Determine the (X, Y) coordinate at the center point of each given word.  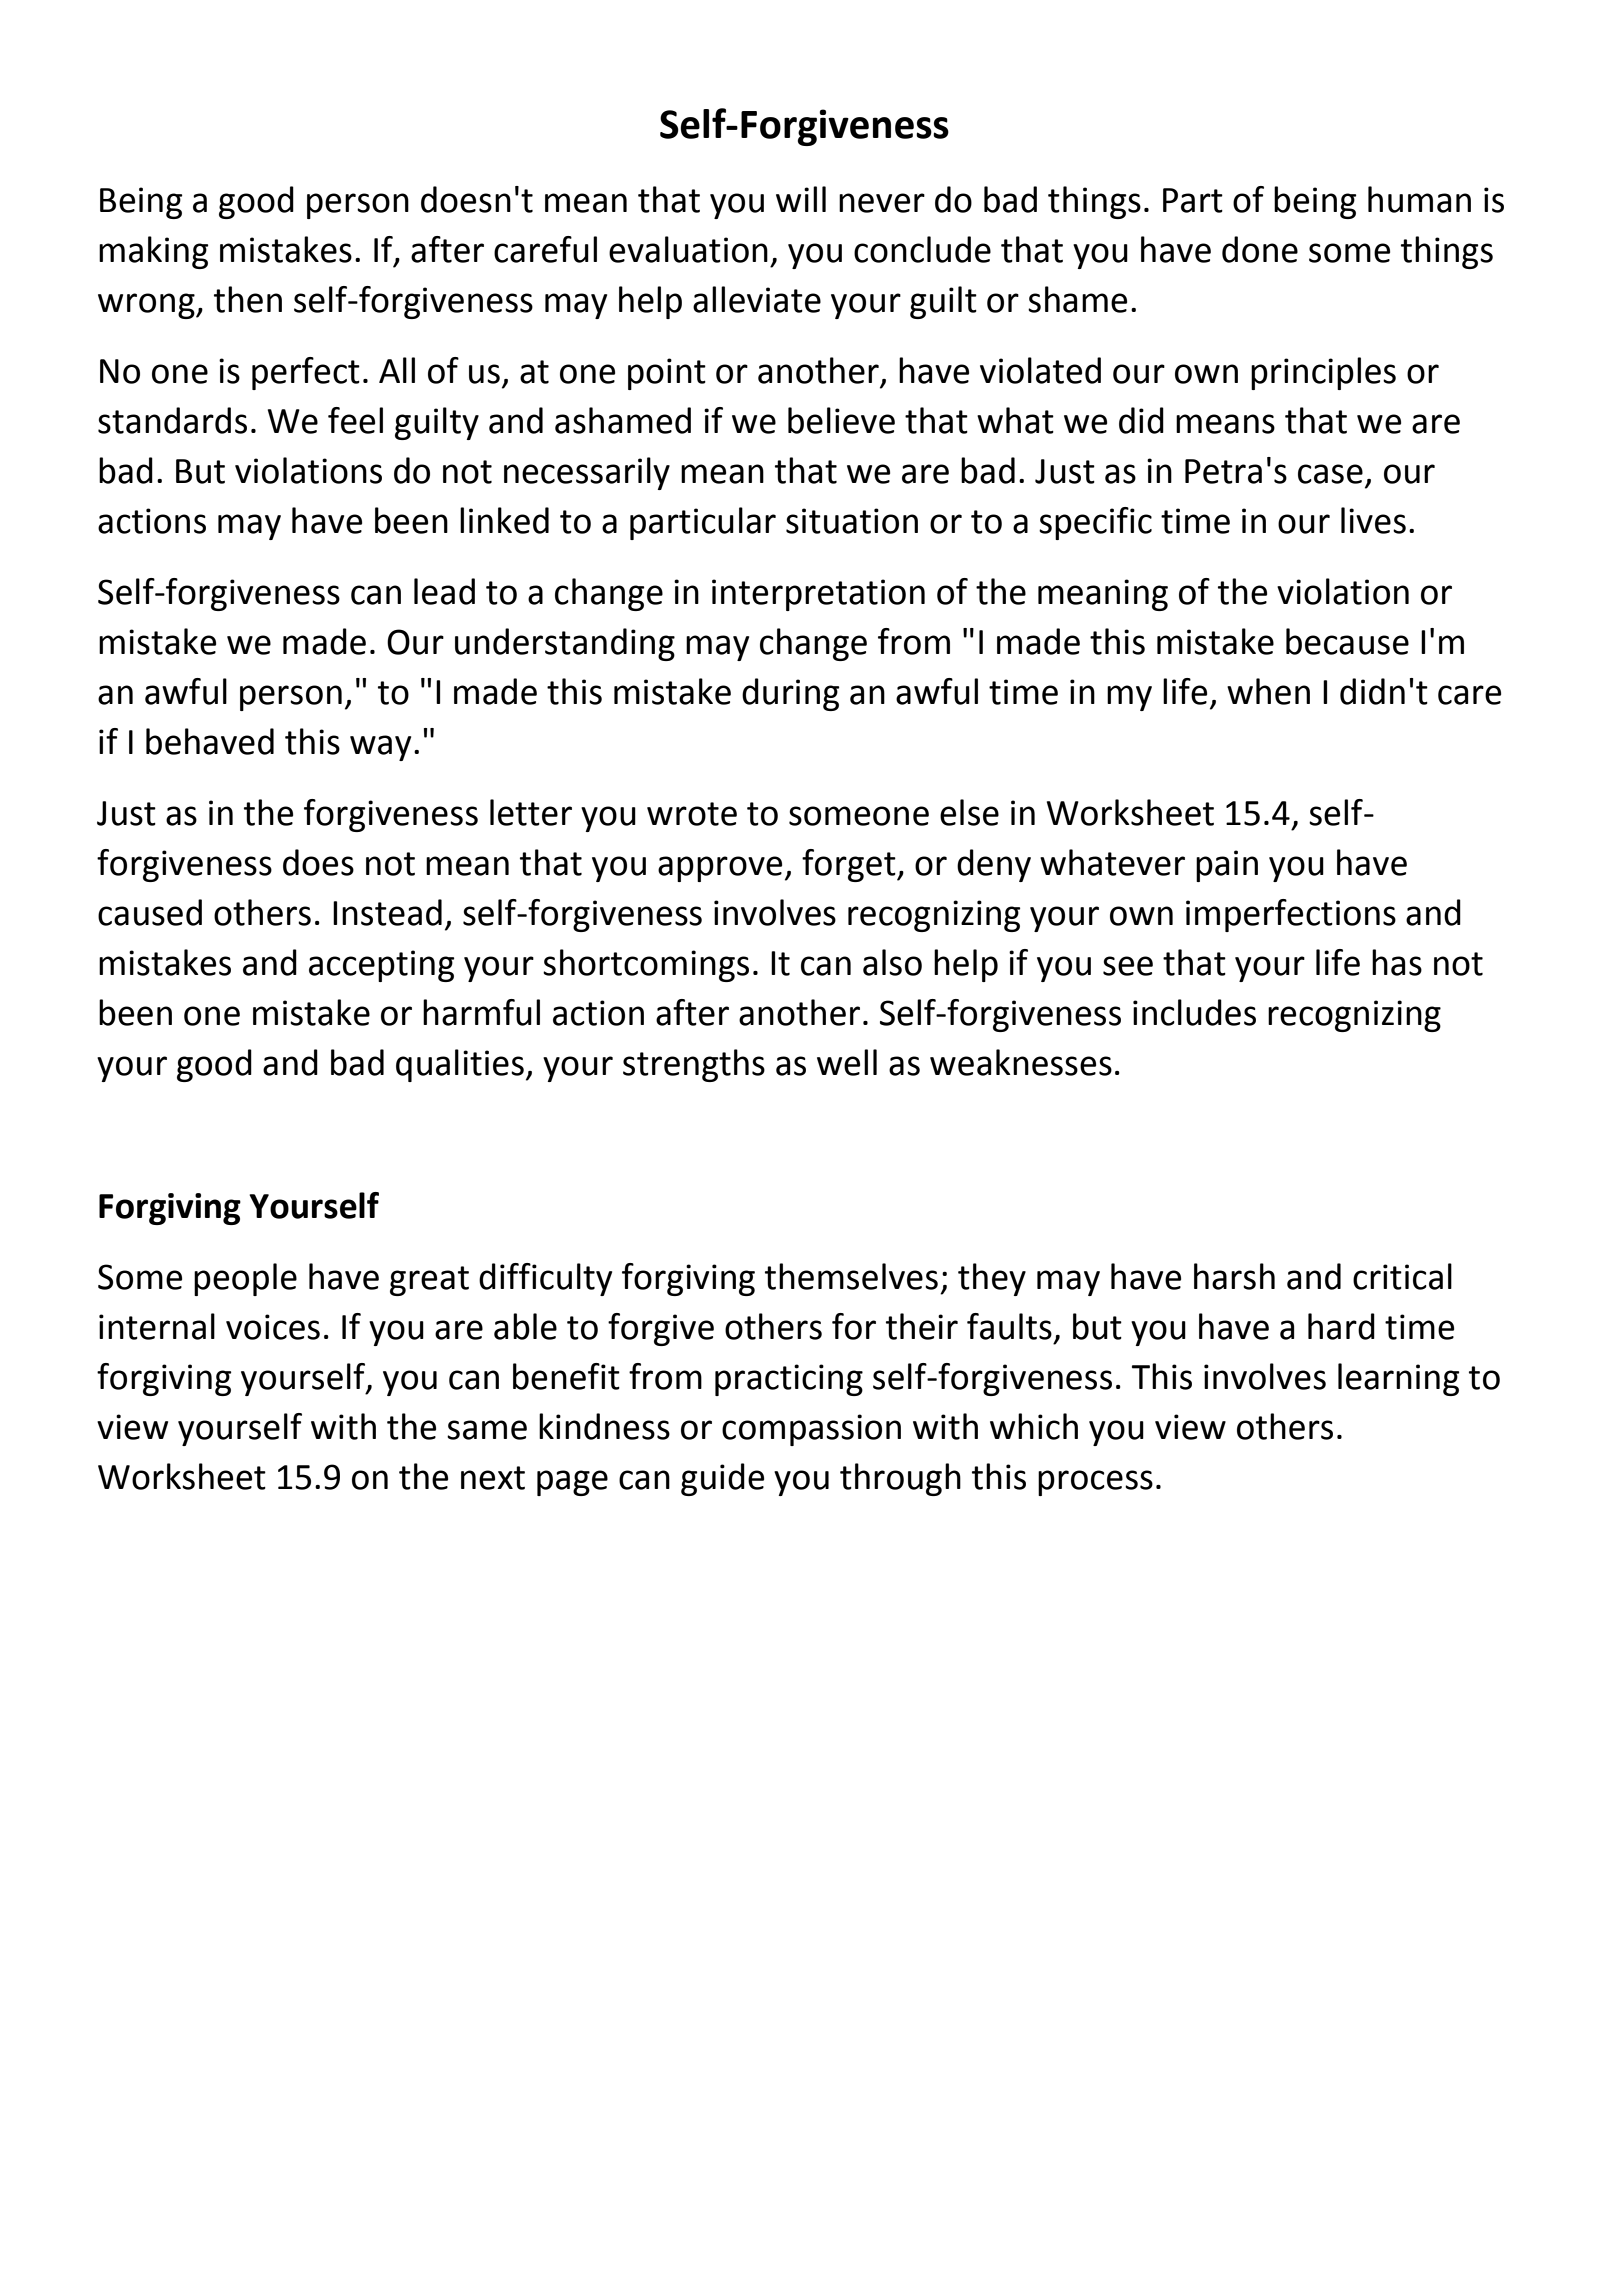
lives (1373, 520)
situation (852, 521)
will (801, 199)
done (1260, 249)
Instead (387, 912)
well (847, 1062)
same (487, 1430)
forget (850, 865)
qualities (460, 1065)
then (248, 299)
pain (1227, 866)
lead (444, 591)
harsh (1234, 1276)
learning (1399, 1379)
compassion (811, 1430)
